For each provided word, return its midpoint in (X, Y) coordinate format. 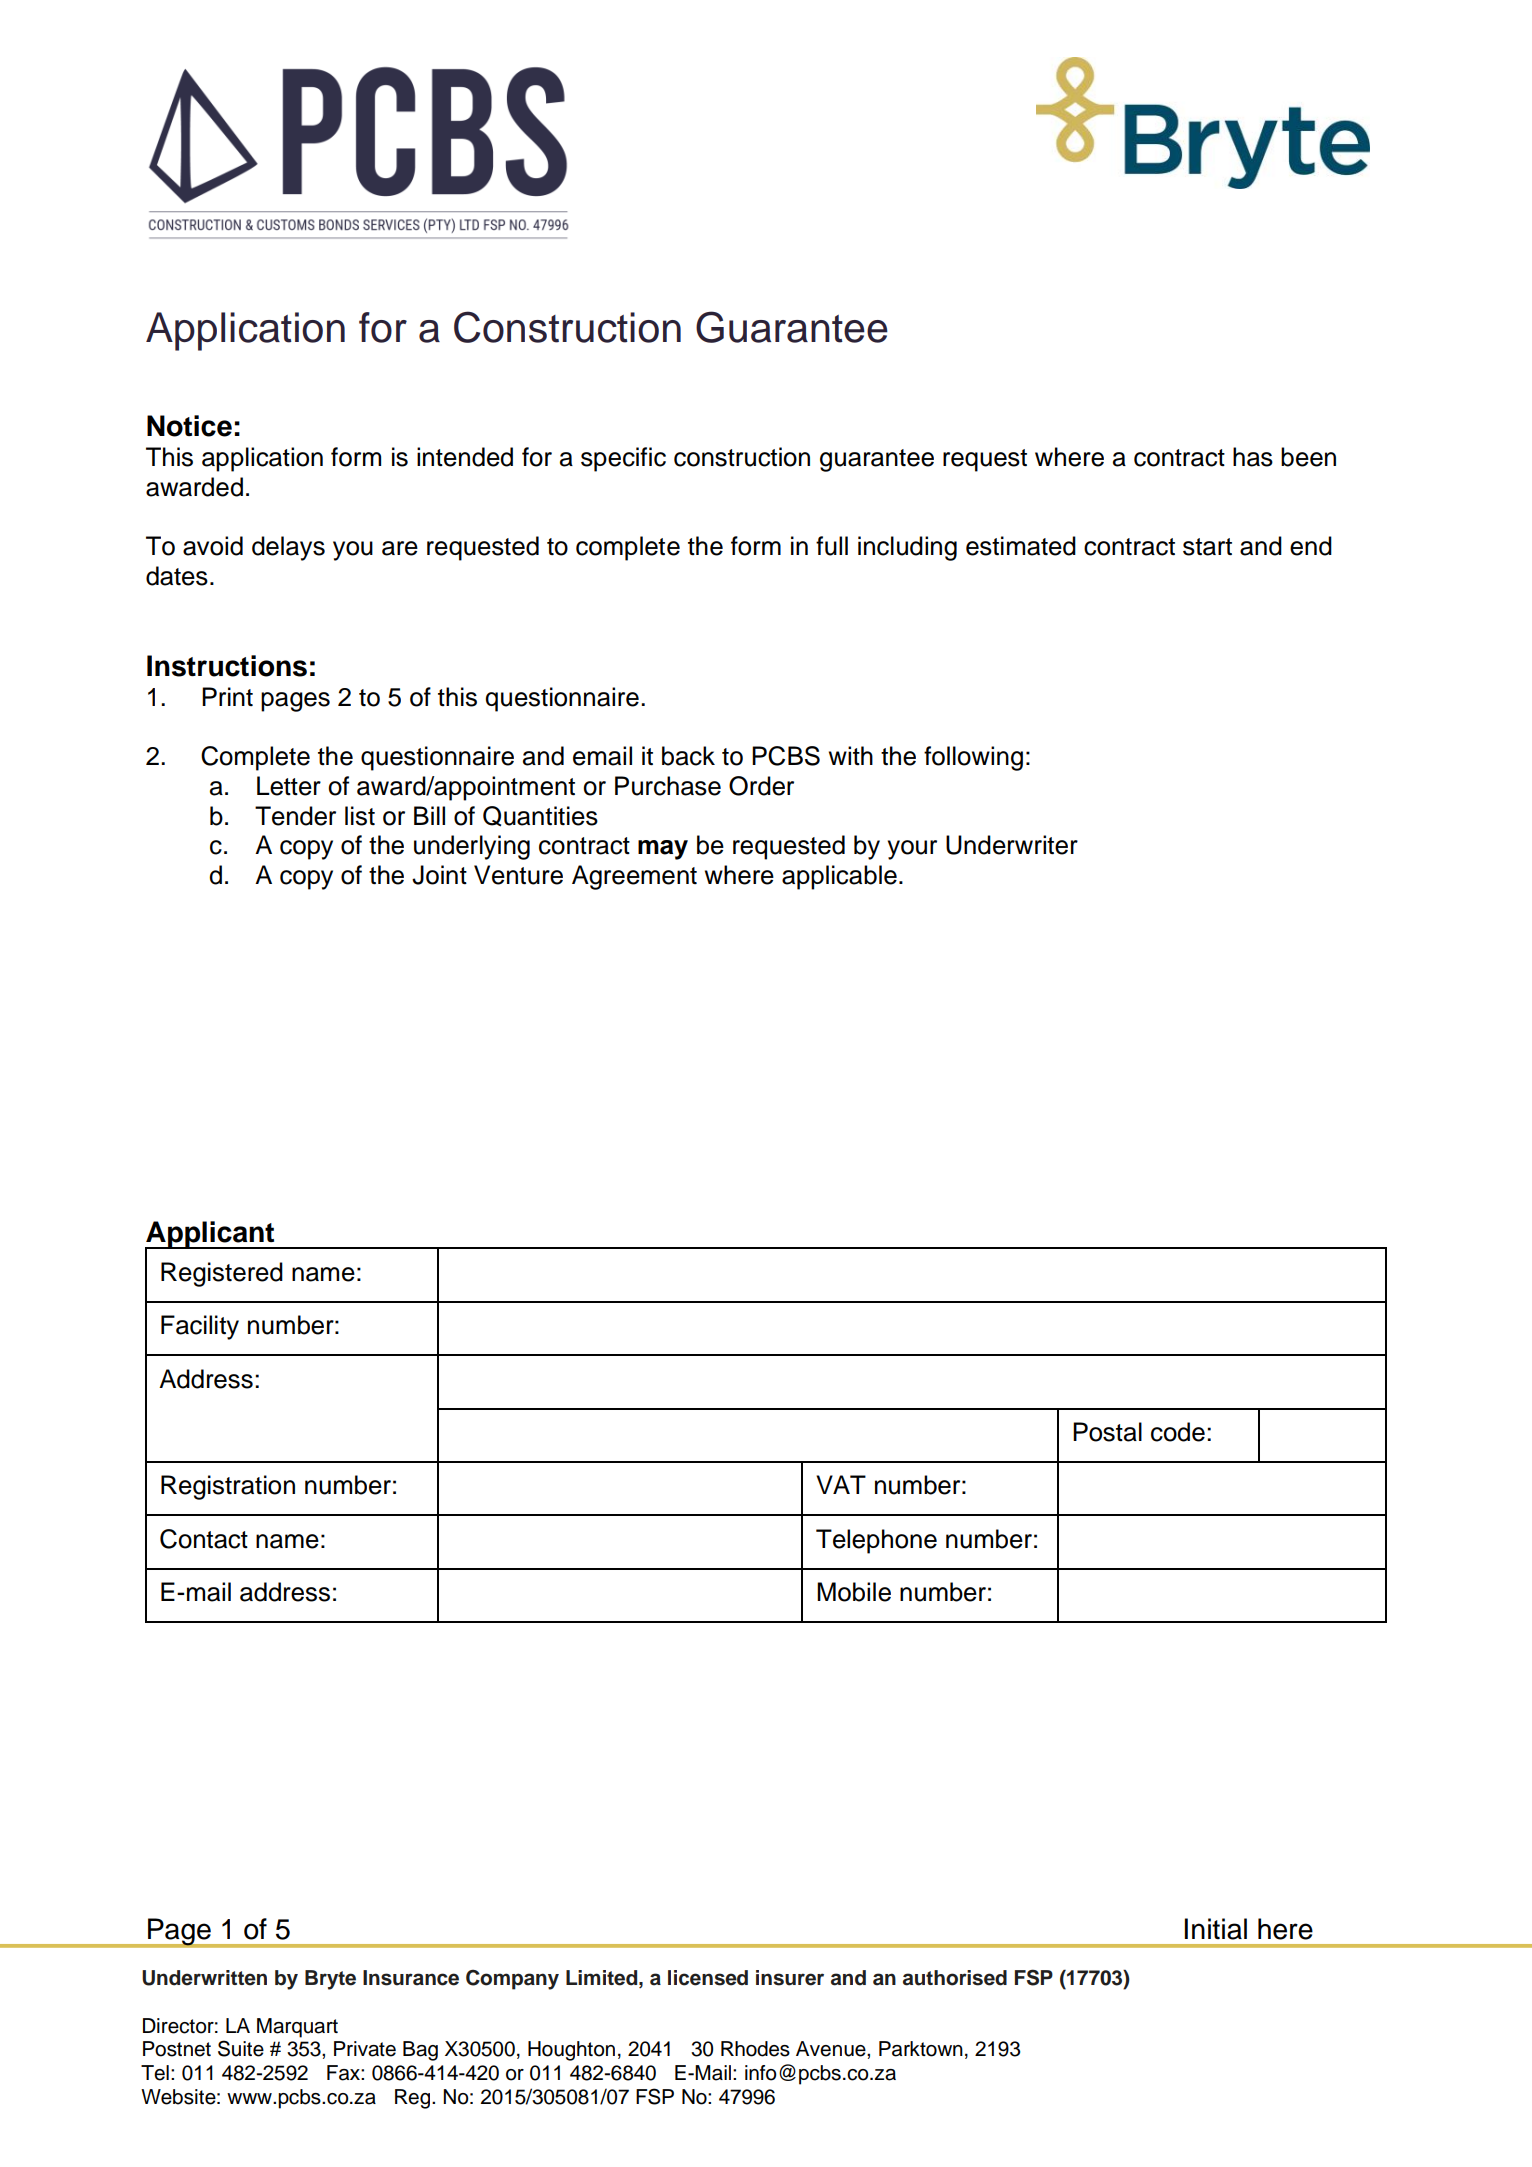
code (1178, 1432)
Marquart (297, 2028)
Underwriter (1012, 845)
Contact (204, 1539)
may (663, 850)
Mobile (854, 1592)
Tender (295, 816)
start (1207, 547)
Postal (1107, 1432)
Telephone (876, 1541)
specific (623, 459)
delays (288, 548)
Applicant (211, 1235)
